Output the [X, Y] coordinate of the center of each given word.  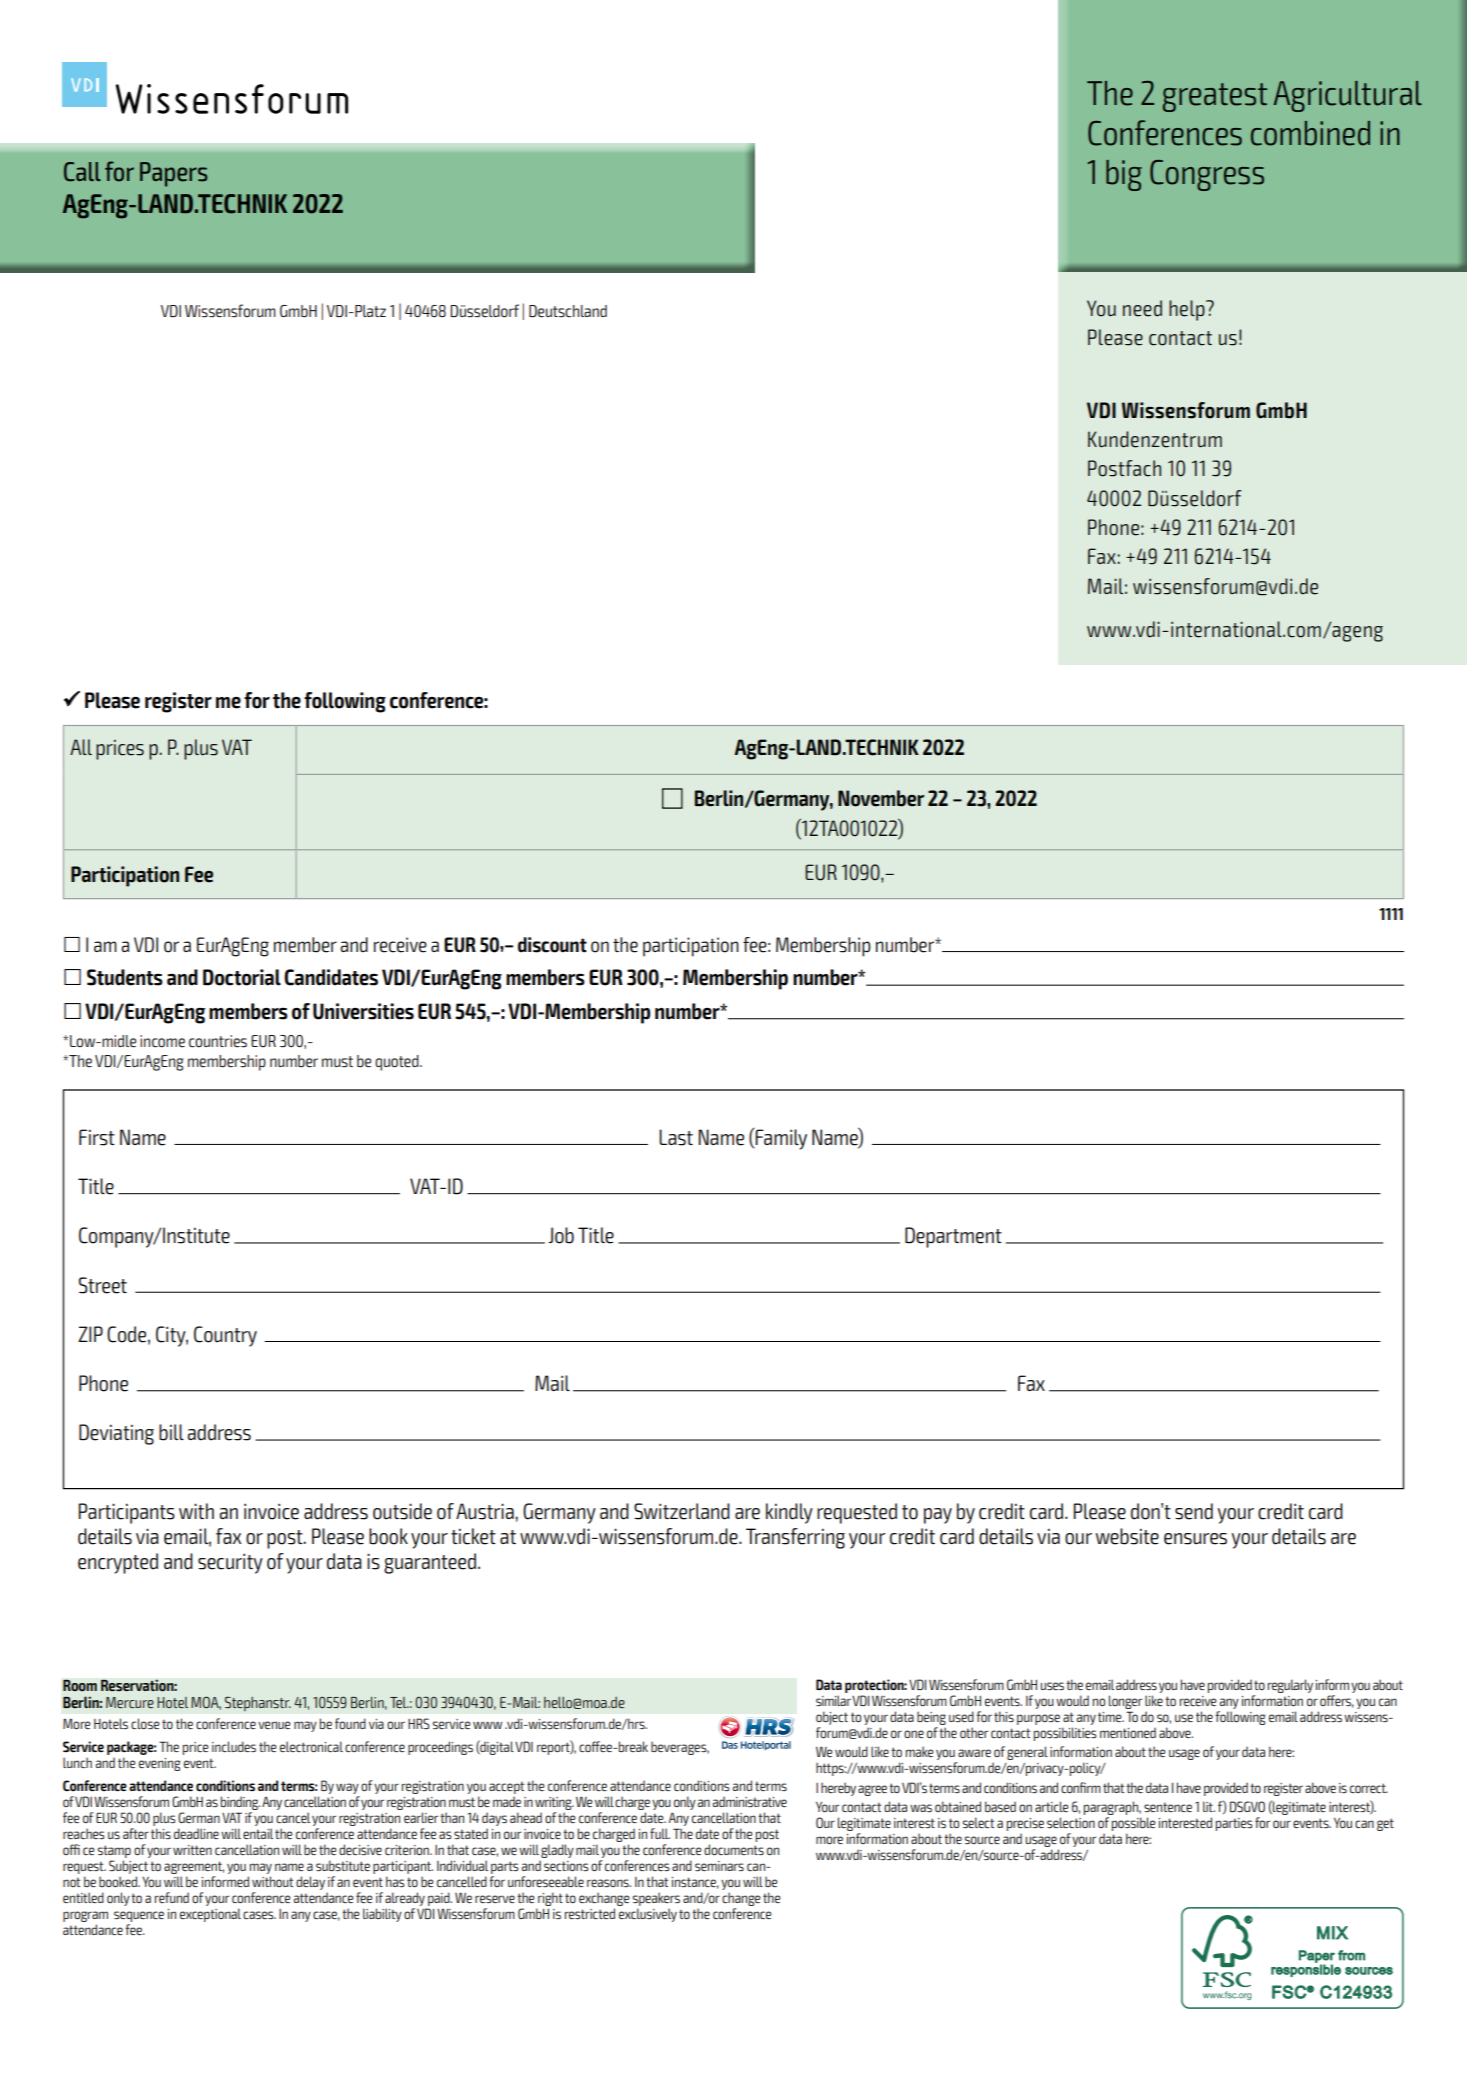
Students [125, 977]
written [192, 1850]
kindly [789, 1513]
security [230, 1563]
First [97, 1137]
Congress [1207, 175]
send [1194, 1511]
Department [953, 1237]
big [1124, 175]
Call [82, 172]
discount [552, 945]
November [881, 798]
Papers [173, 174]
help [1188, 310]
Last [676, 1137]
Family [780, 1139]
